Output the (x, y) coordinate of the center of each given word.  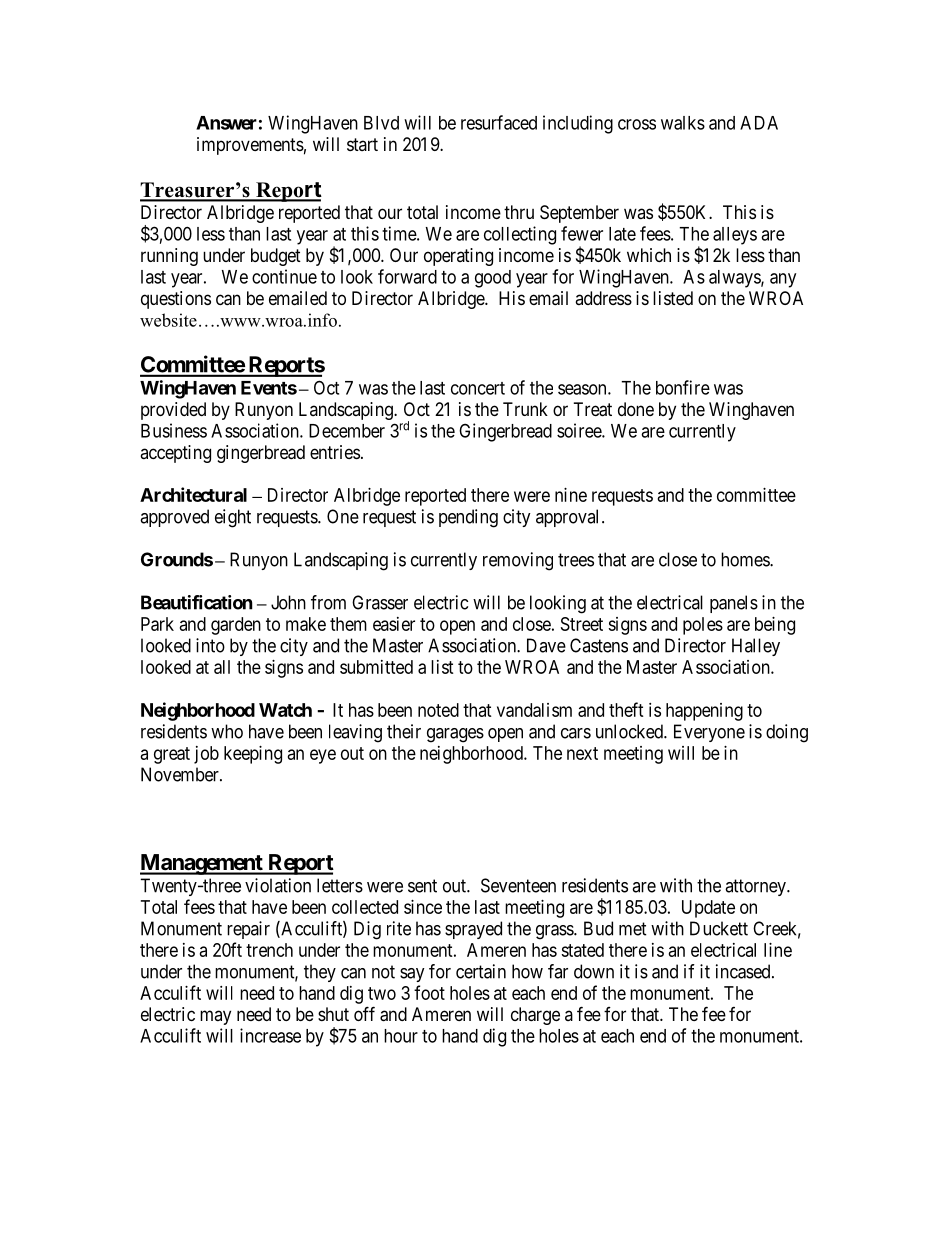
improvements (250, 146)
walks (683, 123)
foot (429, 992)
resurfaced (499, 122)
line (778, 950)
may (215, 1017)
